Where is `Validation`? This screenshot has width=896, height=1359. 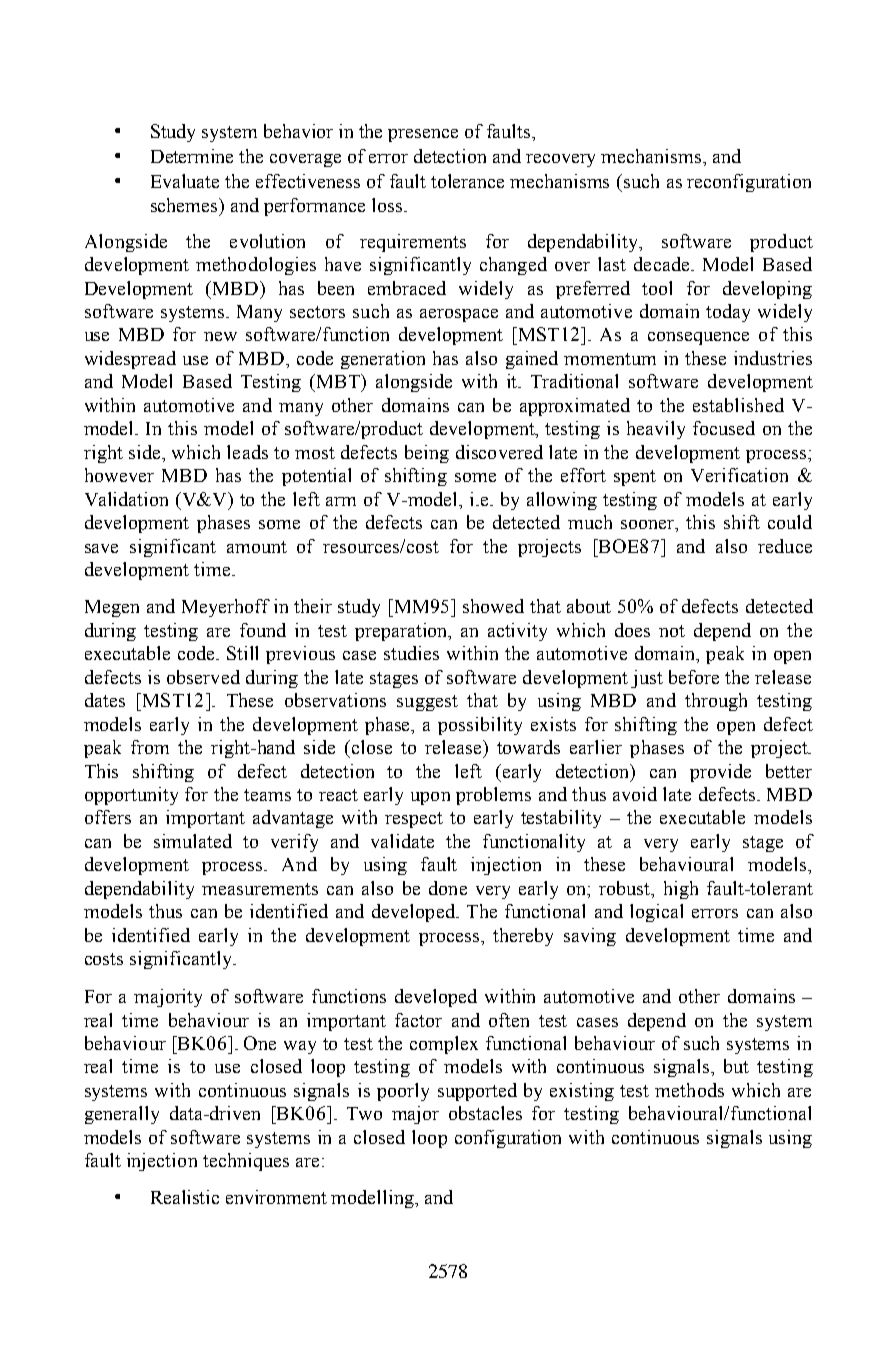 Validation is located at coordinates (126, 499).
